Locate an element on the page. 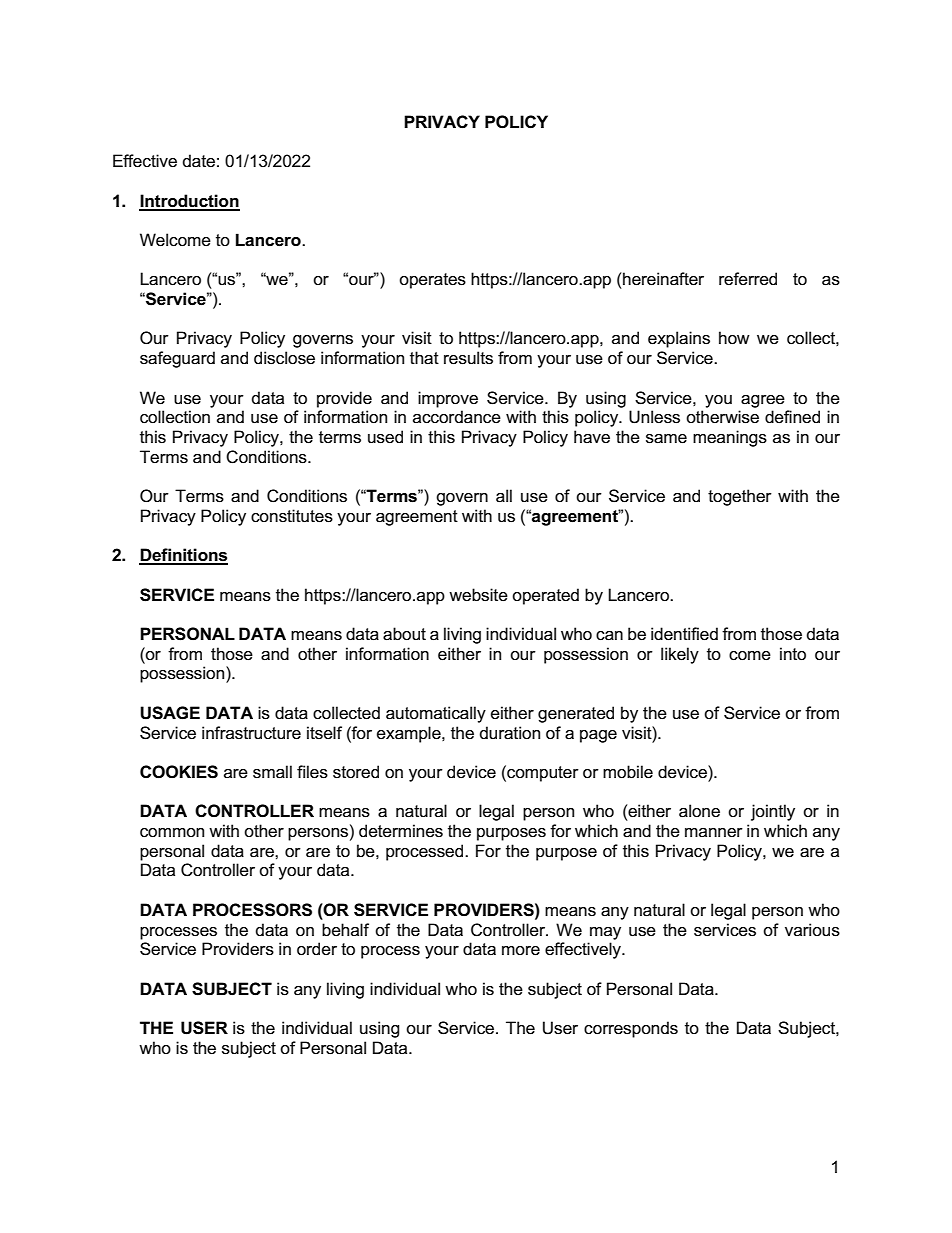  meanings is located at coordinates (730, 438).
